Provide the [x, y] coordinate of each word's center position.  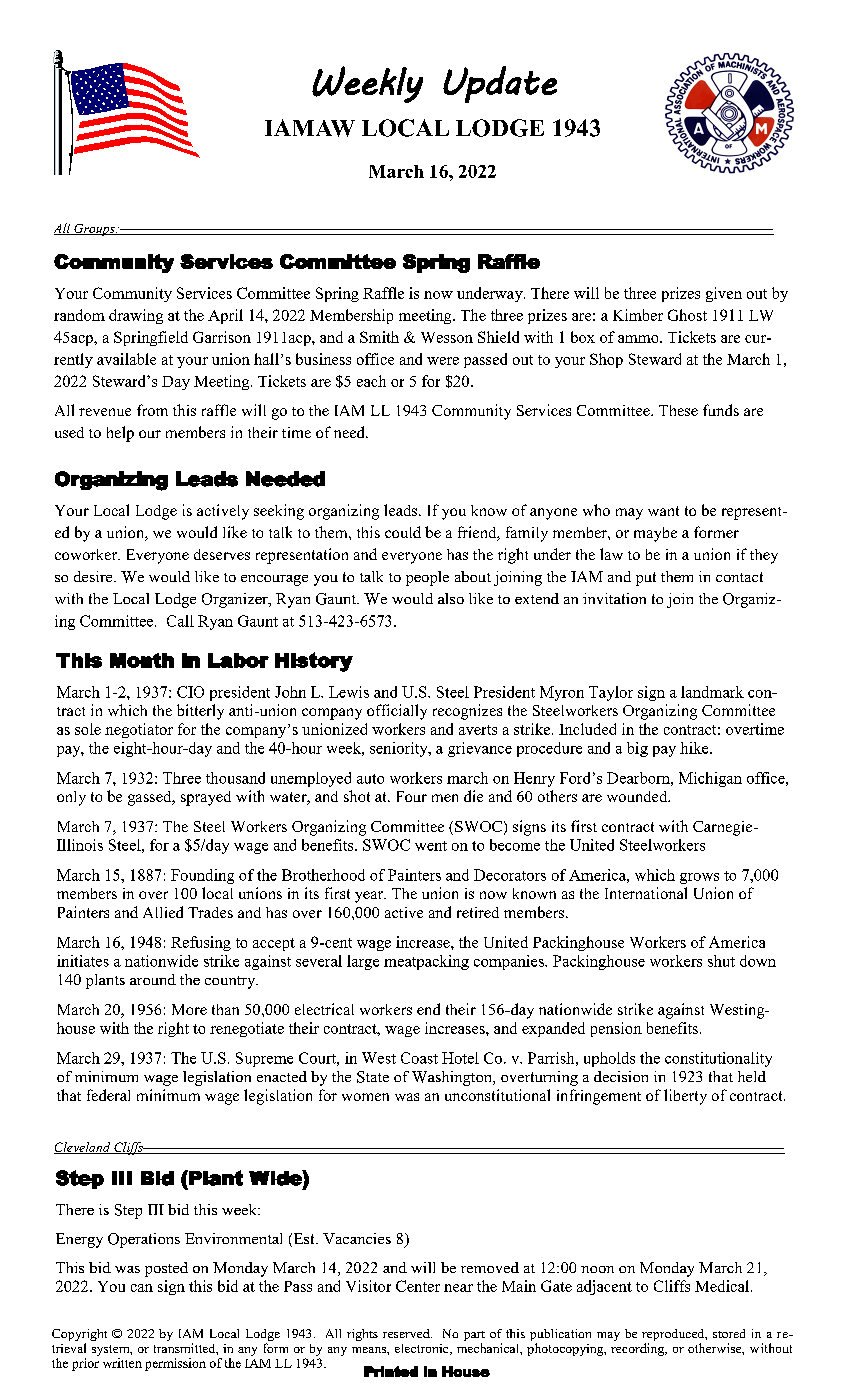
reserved [407, 1333]
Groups [94, 230]
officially [397, 712]
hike [695, 748]
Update [500, 84]
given [724, 294]
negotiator [139, 730]
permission [175, 1364]
